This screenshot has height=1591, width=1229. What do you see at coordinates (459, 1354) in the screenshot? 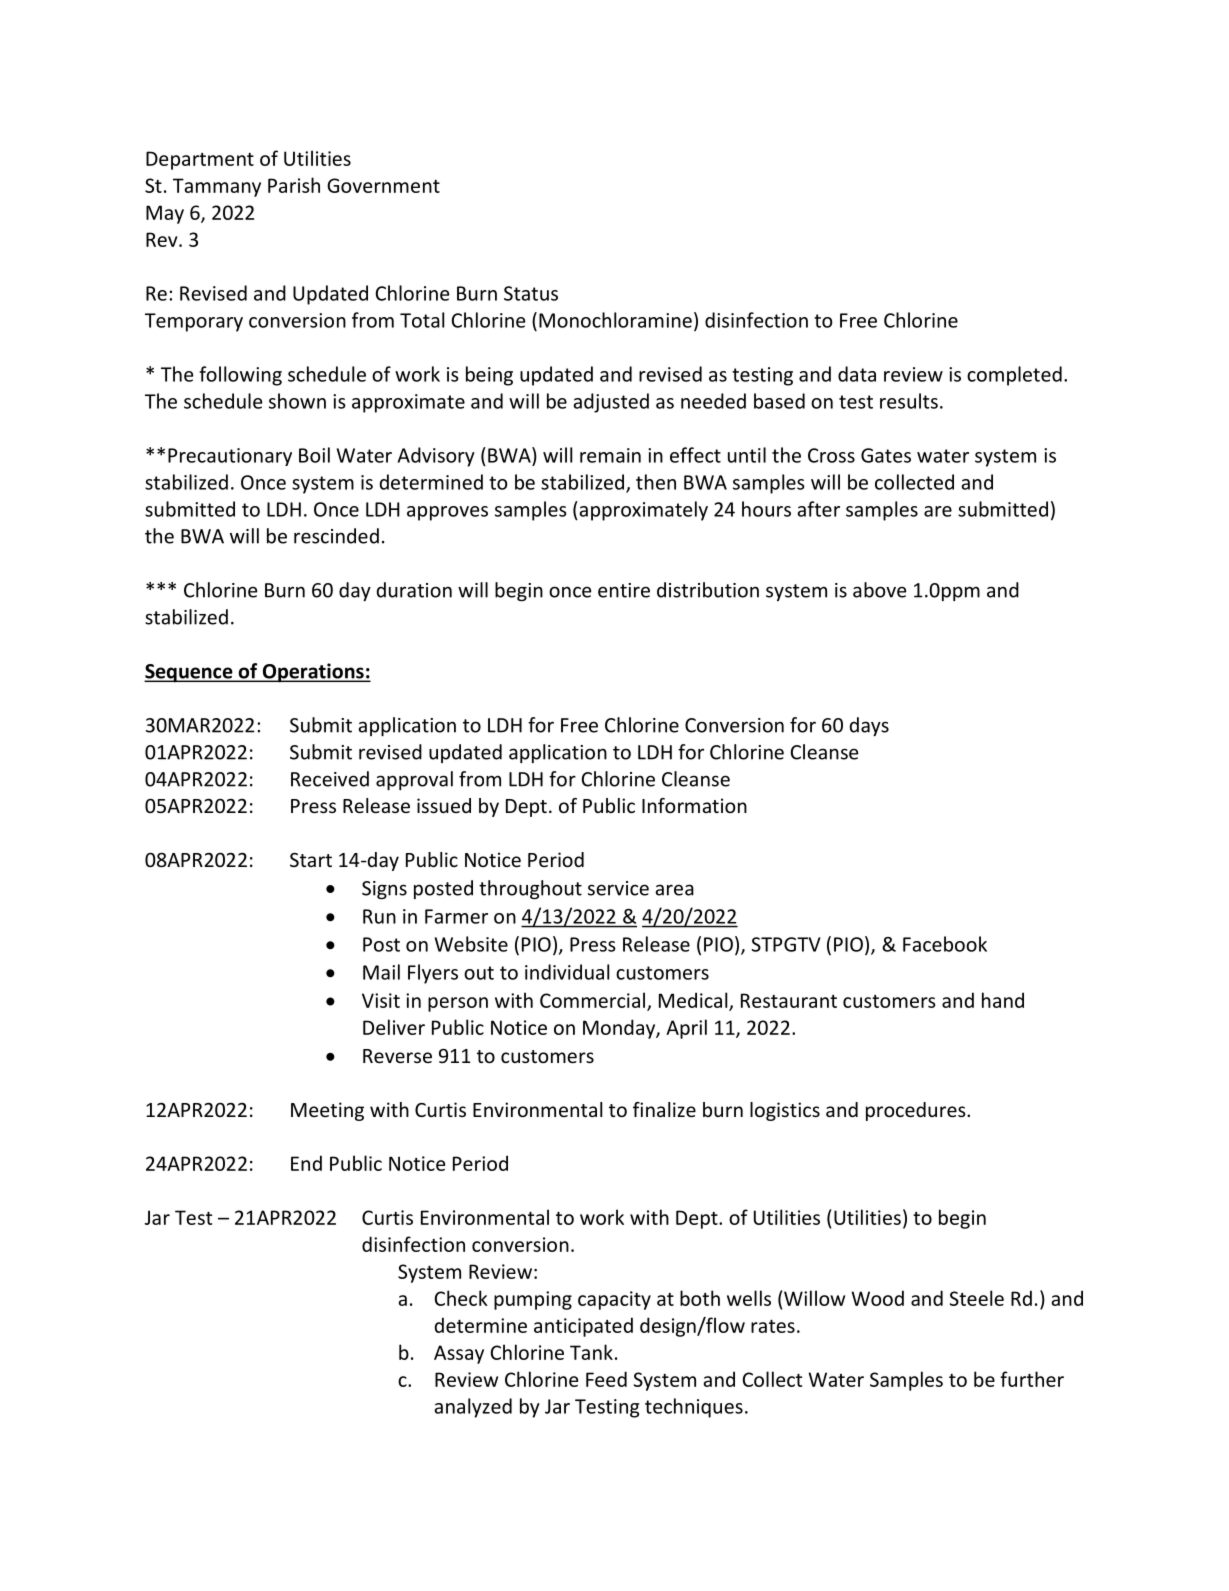
I see `Assay` at bounding box center [459, 1354].
